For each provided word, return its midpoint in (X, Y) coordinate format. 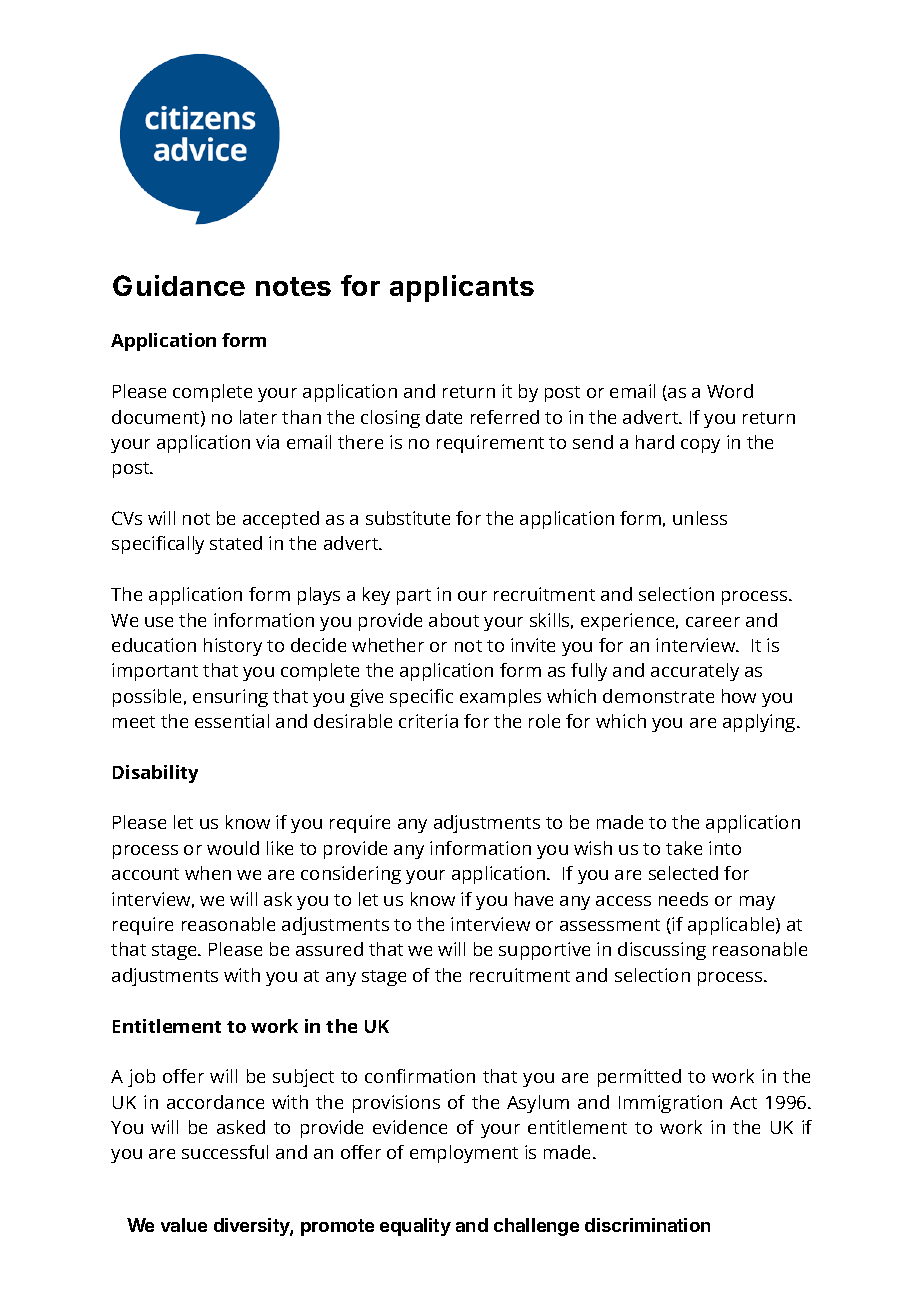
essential (232, 721)
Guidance (179, 285)
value (184, 1225)
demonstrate (658, 696)
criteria (428, 721)
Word (730, 391)
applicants (462, 288)
